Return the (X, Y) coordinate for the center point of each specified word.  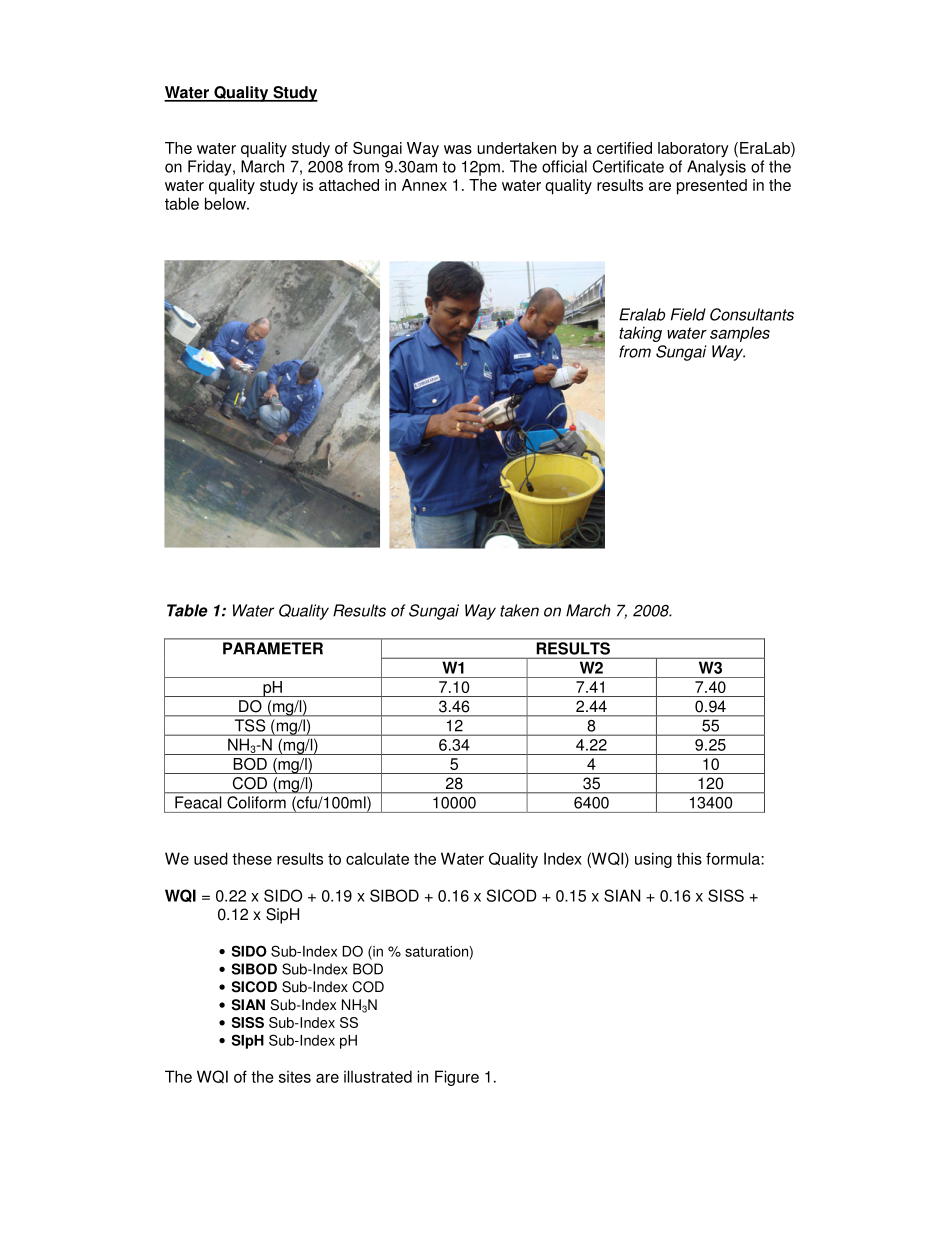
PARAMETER (273, 648)
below (226, 203)
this (689, 858)
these (252, 858)
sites (295, 1076)
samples (740, 334)
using (653, 860)
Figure (457, 1078)
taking (640, 334)
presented (712, 187)
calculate (377, 858)
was (458, 149)
